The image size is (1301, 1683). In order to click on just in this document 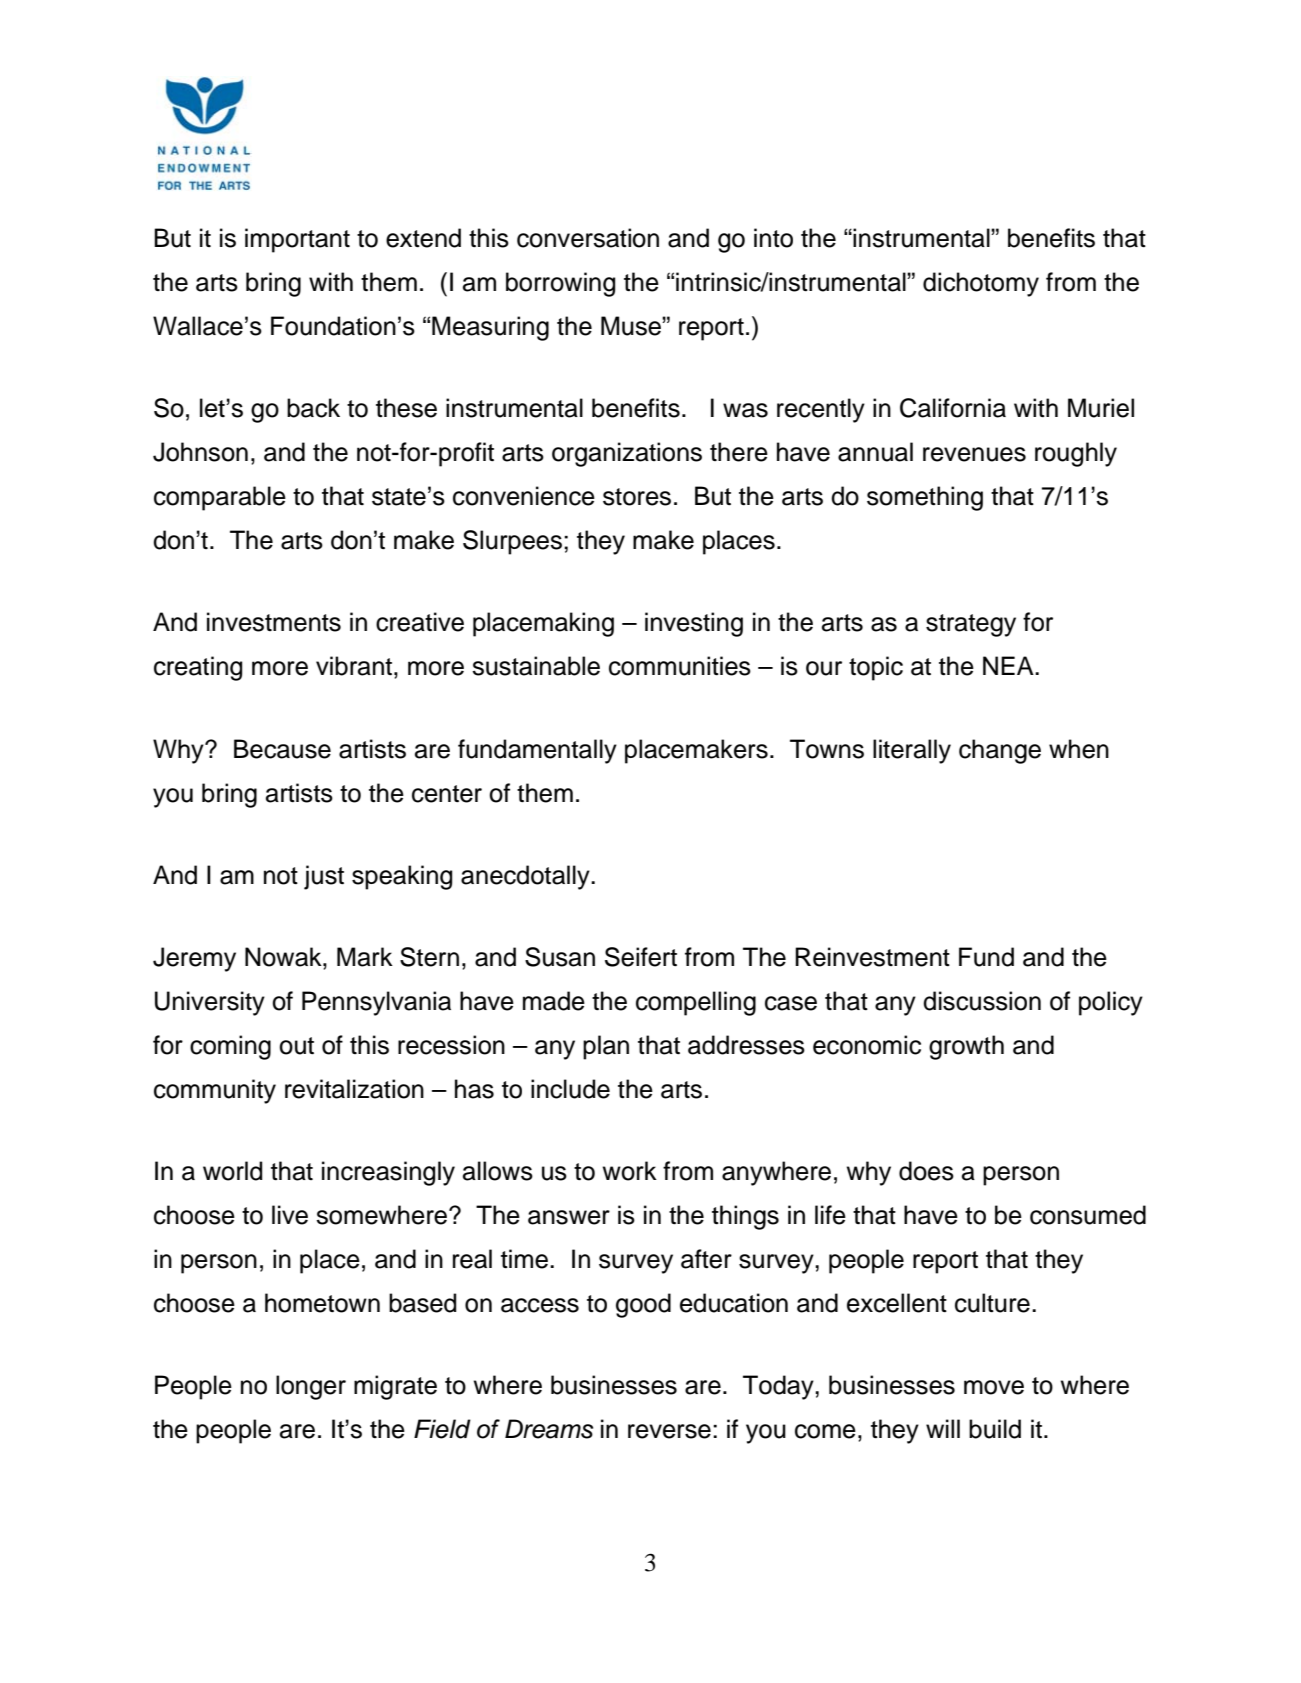, I will do `click(324, 877)`.
